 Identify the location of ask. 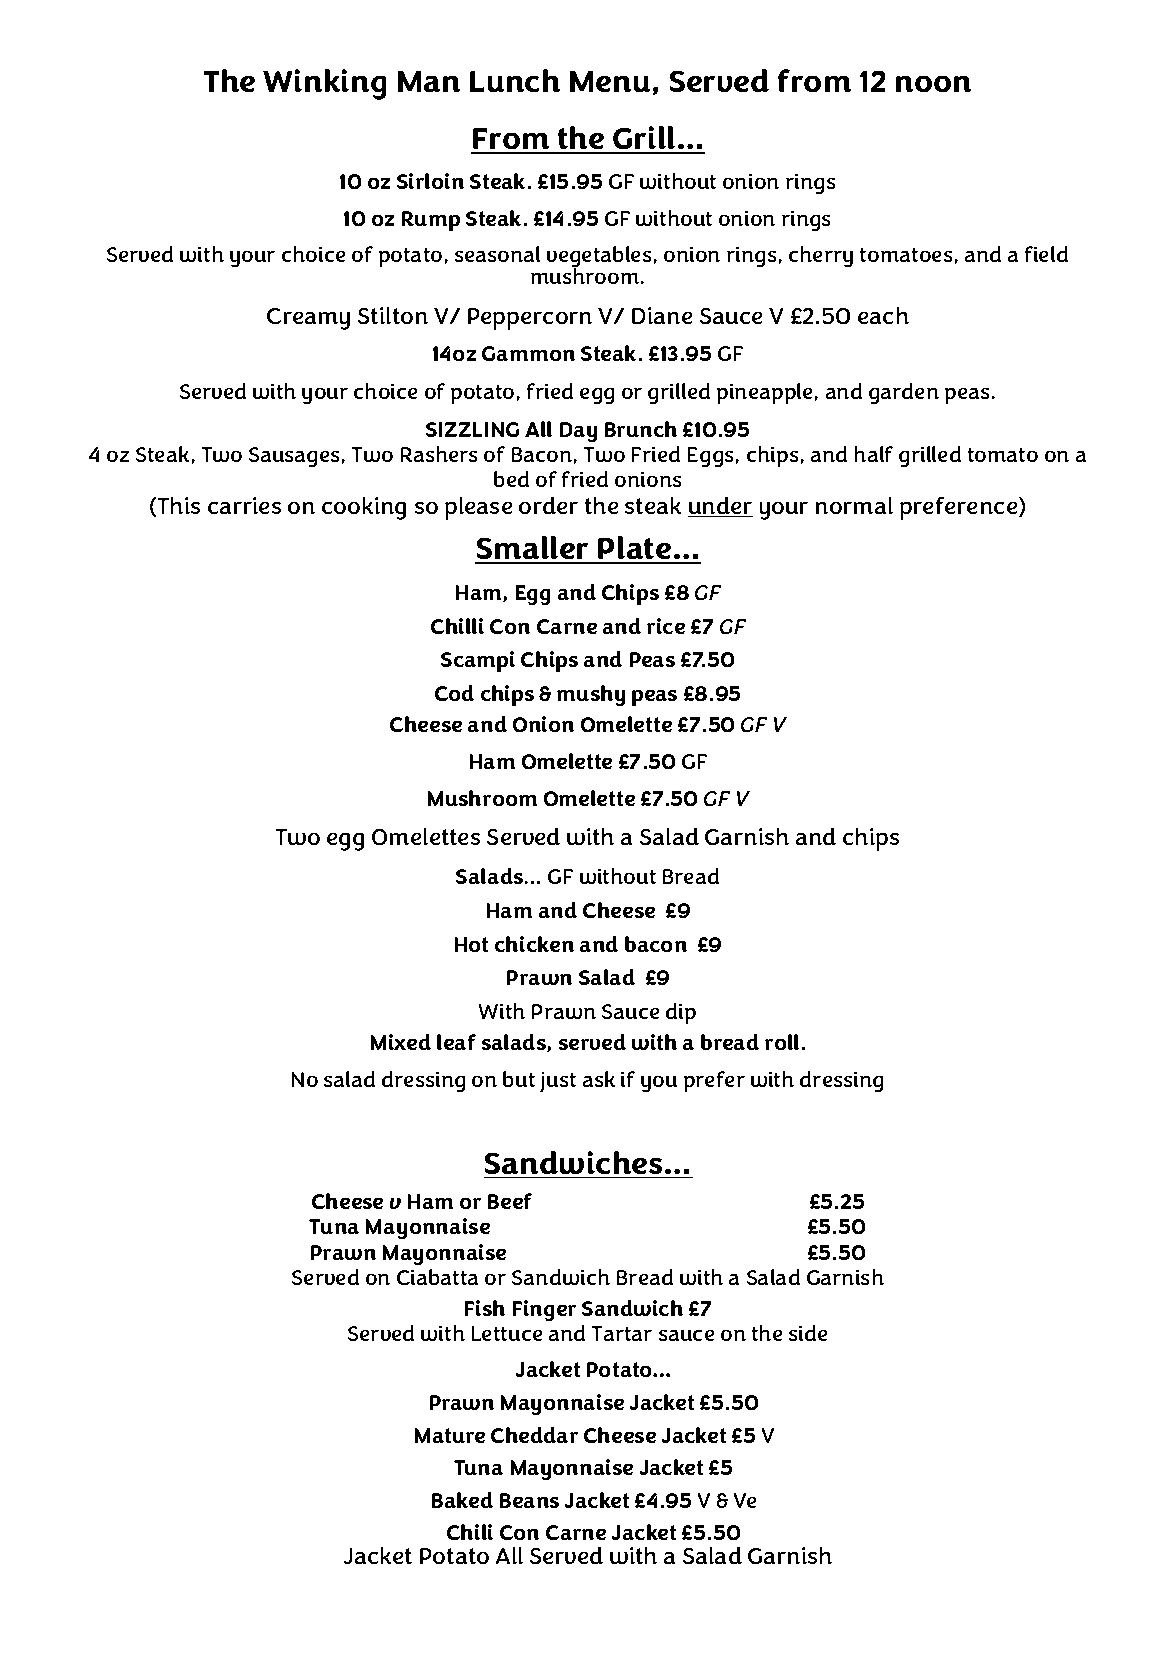
(599, 1079).
